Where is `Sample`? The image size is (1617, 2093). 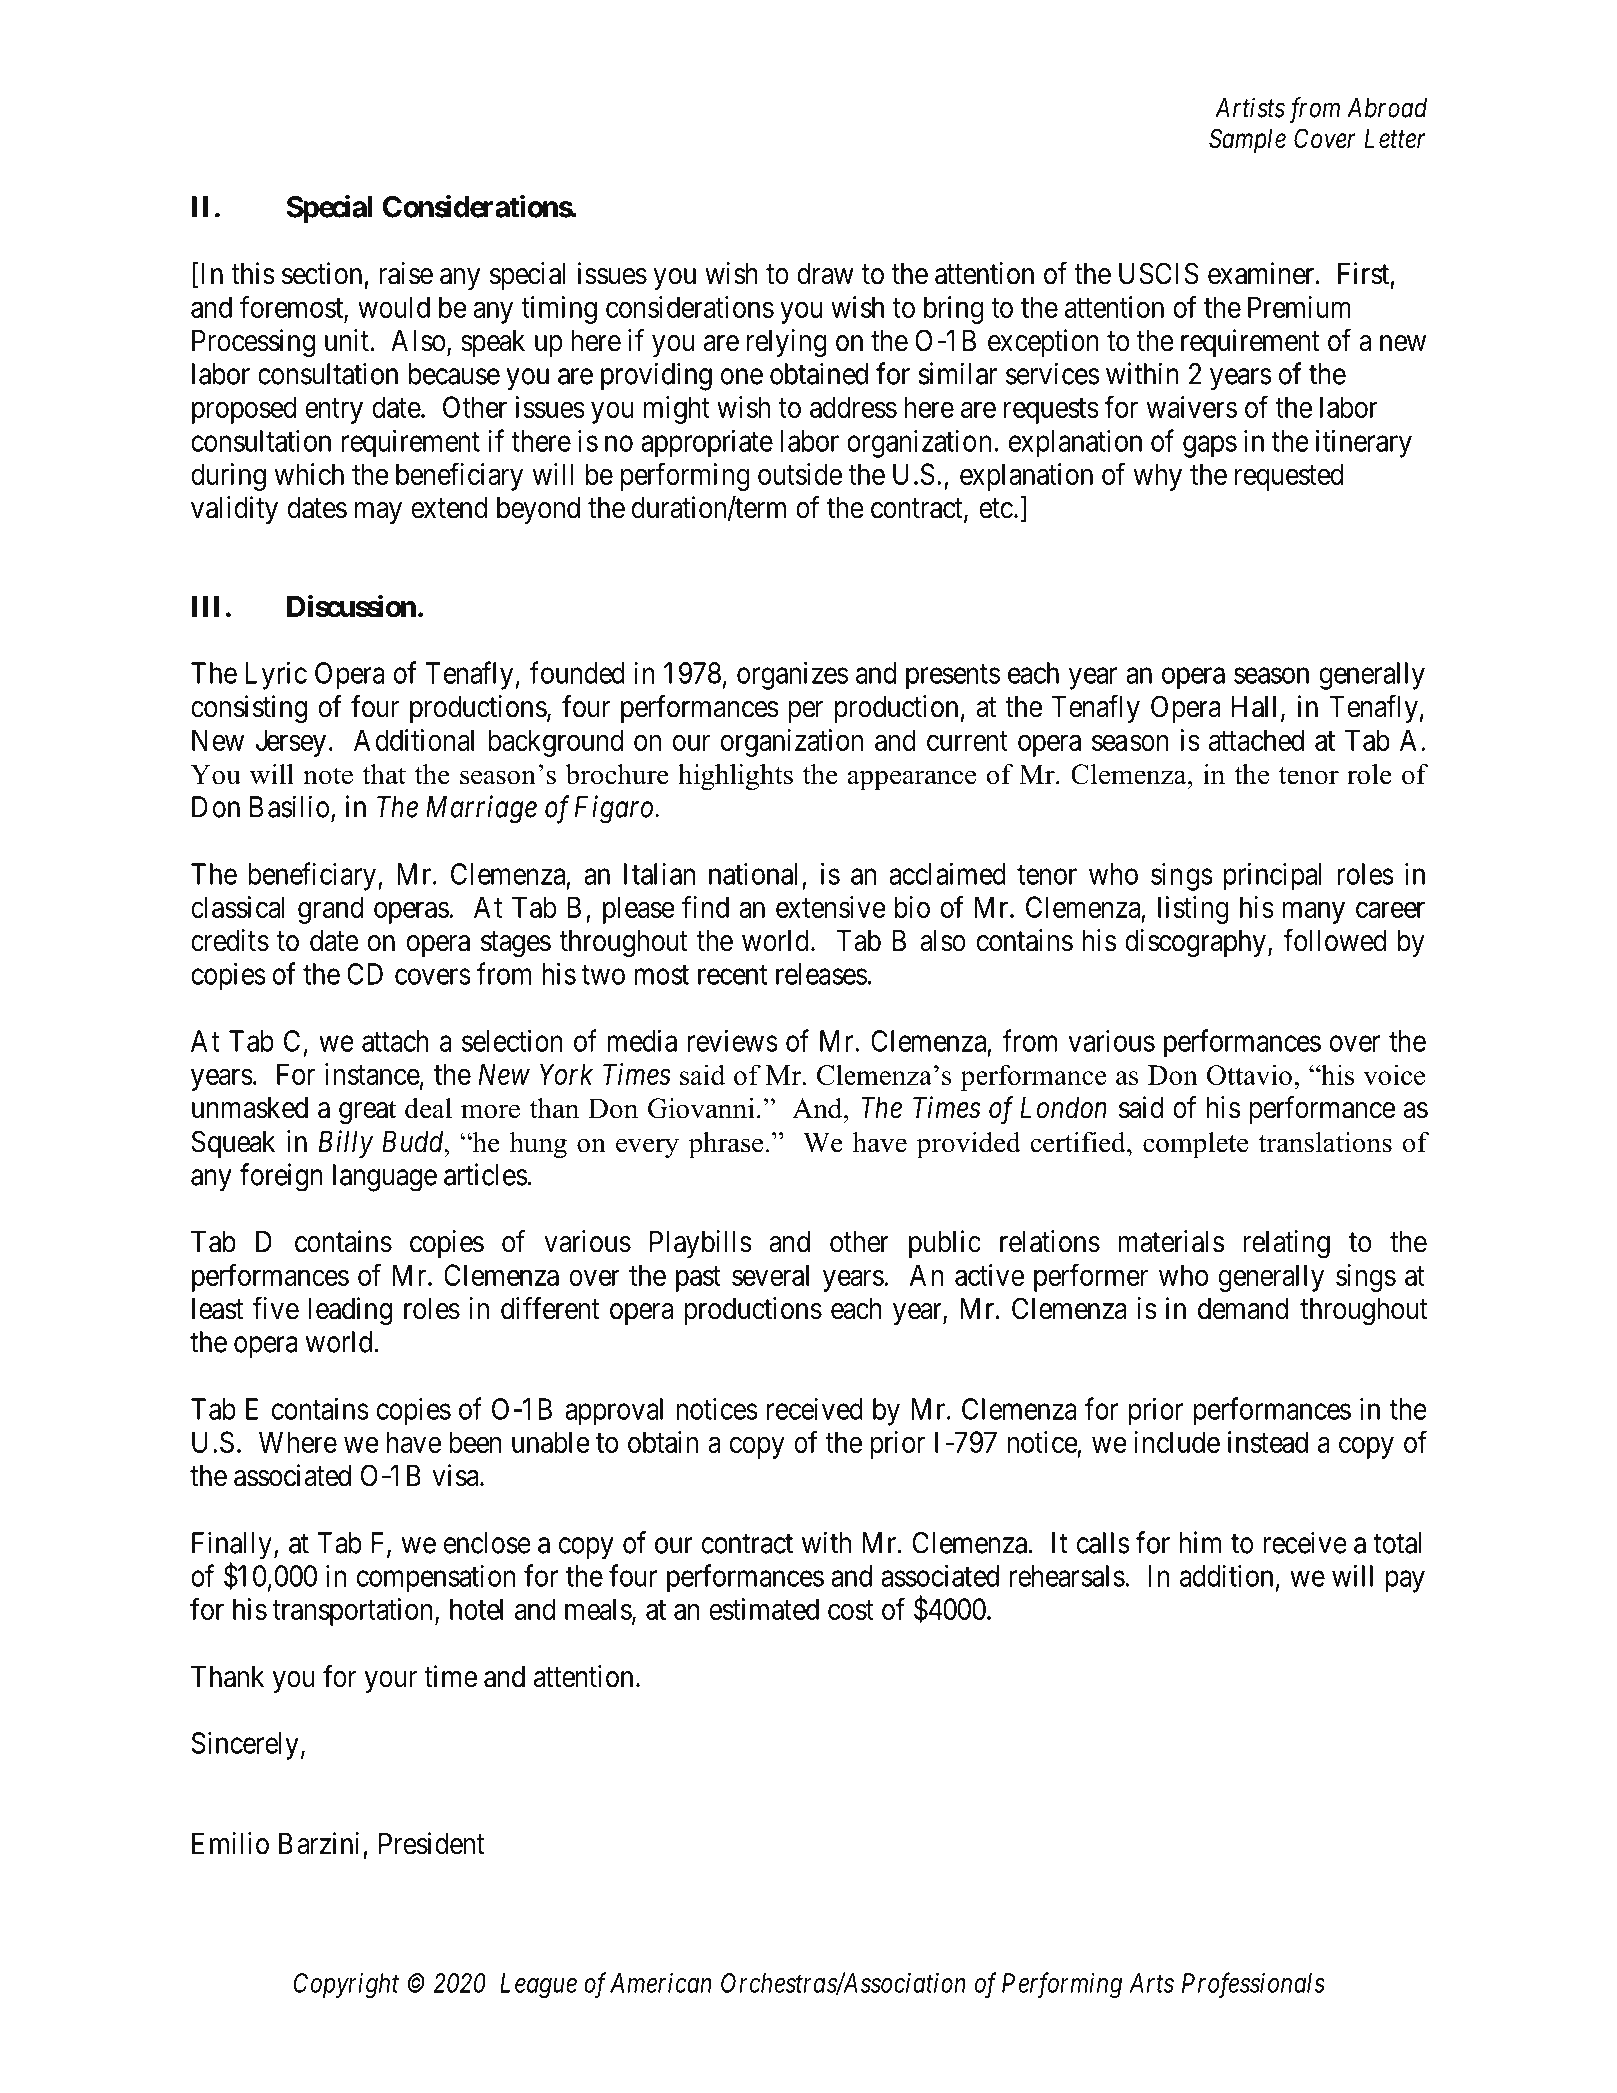
Sample is located at coordinates (1247, 141).
